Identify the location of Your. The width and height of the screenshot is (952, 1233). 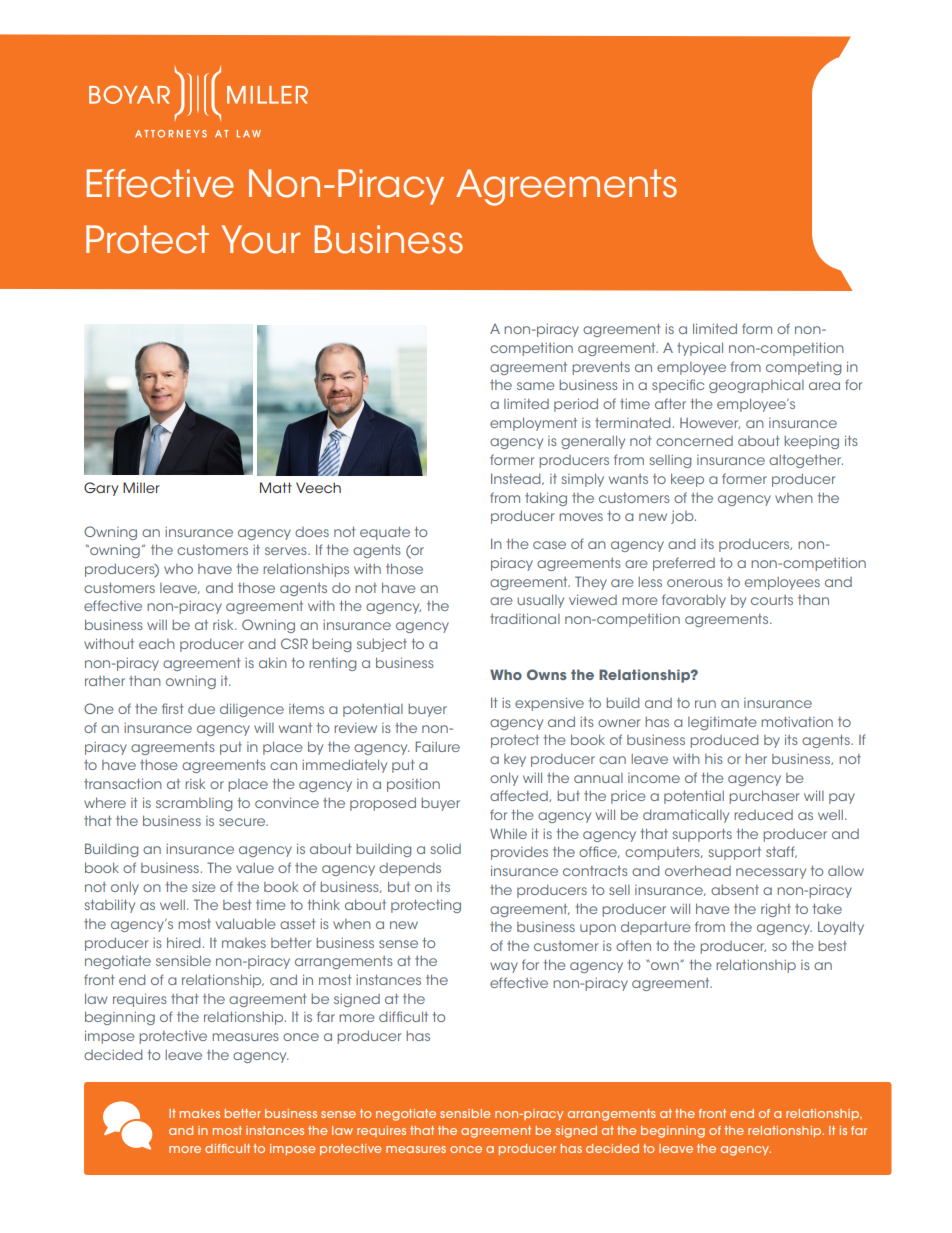
(261, 239).
